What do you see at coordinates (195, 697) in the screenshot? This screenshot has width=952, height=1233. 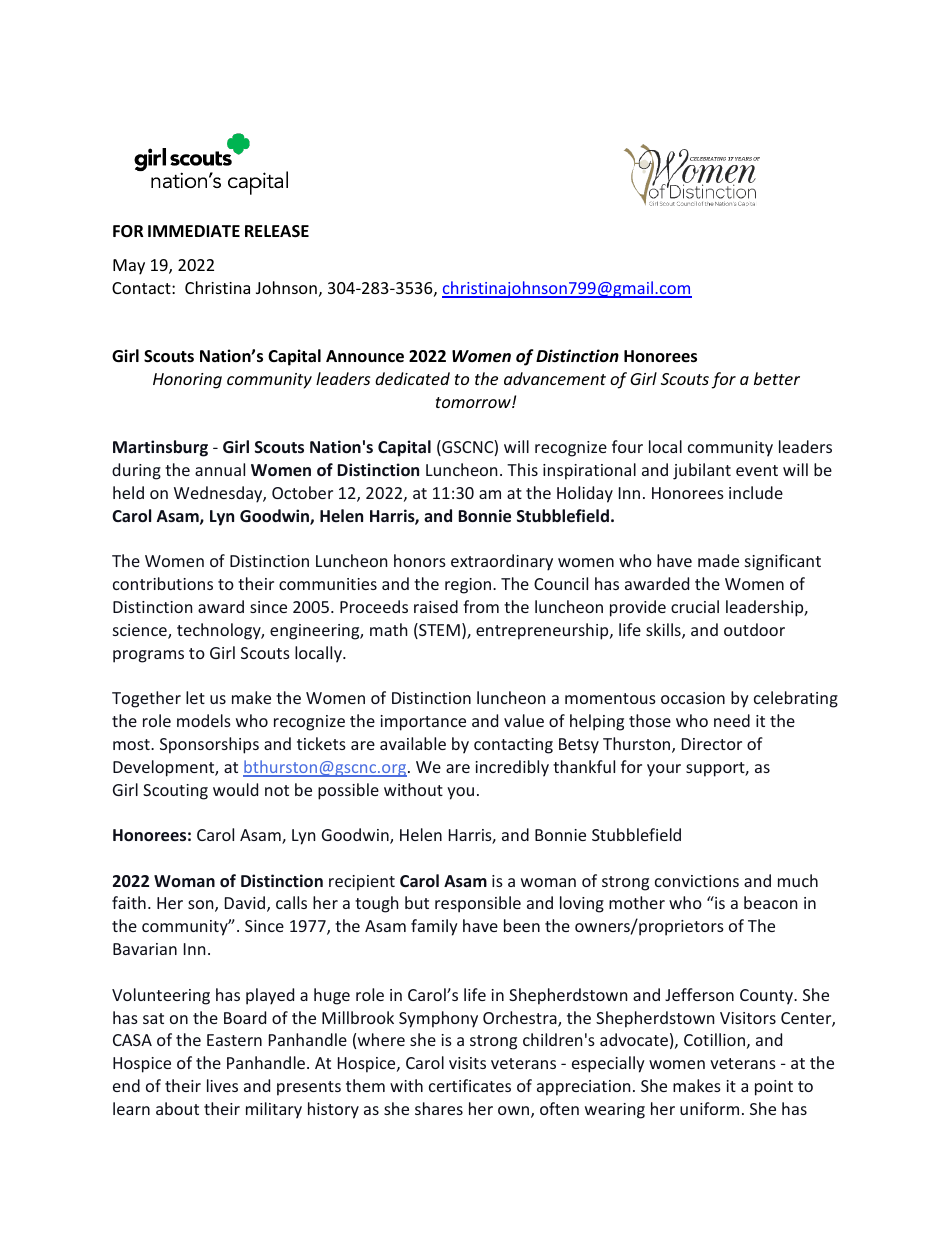 I see `let` at bounding box center [195, 697].
